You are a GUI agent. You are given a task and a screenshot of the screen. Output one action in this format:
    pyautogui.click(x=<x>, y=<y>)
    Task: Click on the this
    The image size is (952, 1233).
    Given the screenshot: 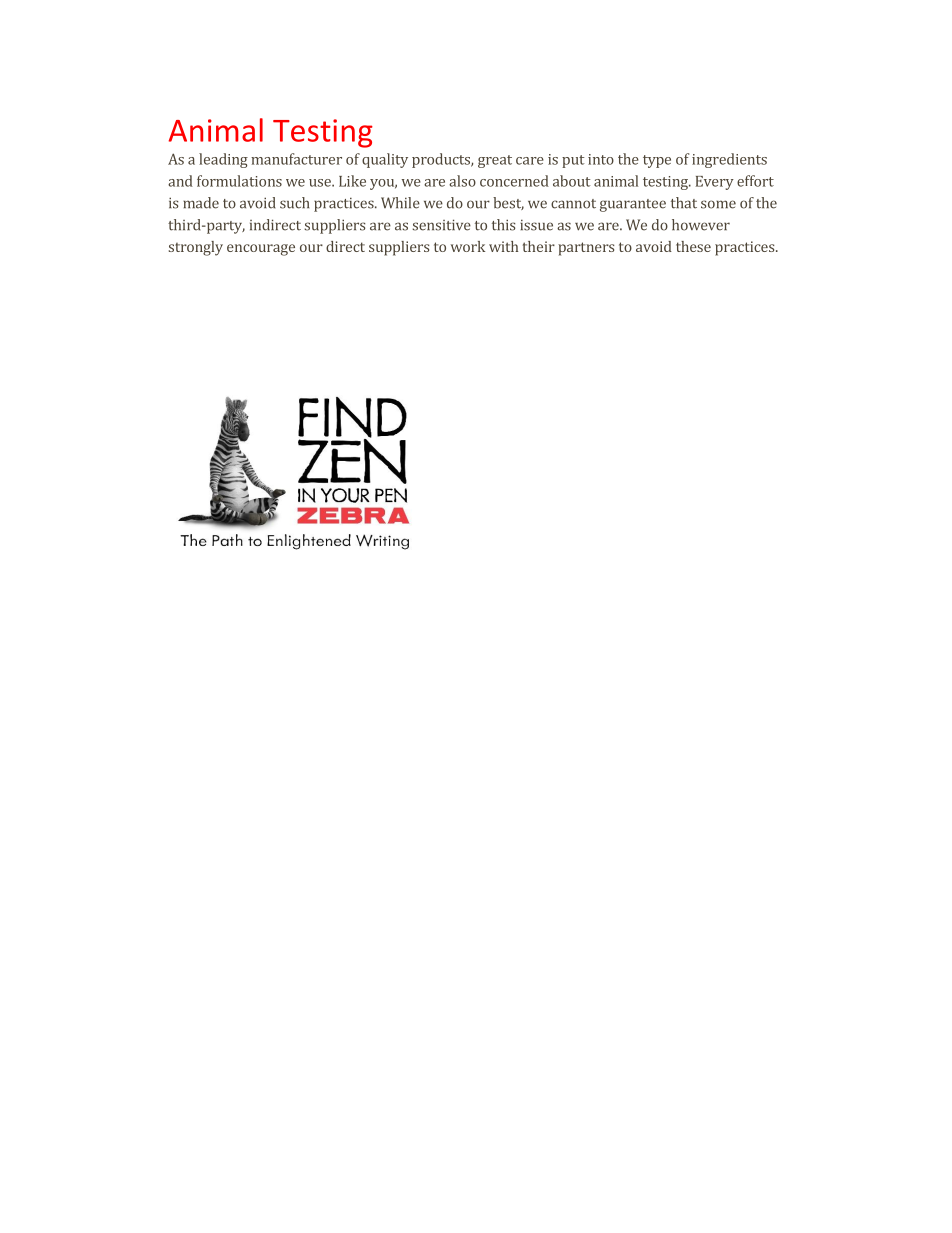 What is the action you would take?
    pyautogui.click(x=503, y=225)
